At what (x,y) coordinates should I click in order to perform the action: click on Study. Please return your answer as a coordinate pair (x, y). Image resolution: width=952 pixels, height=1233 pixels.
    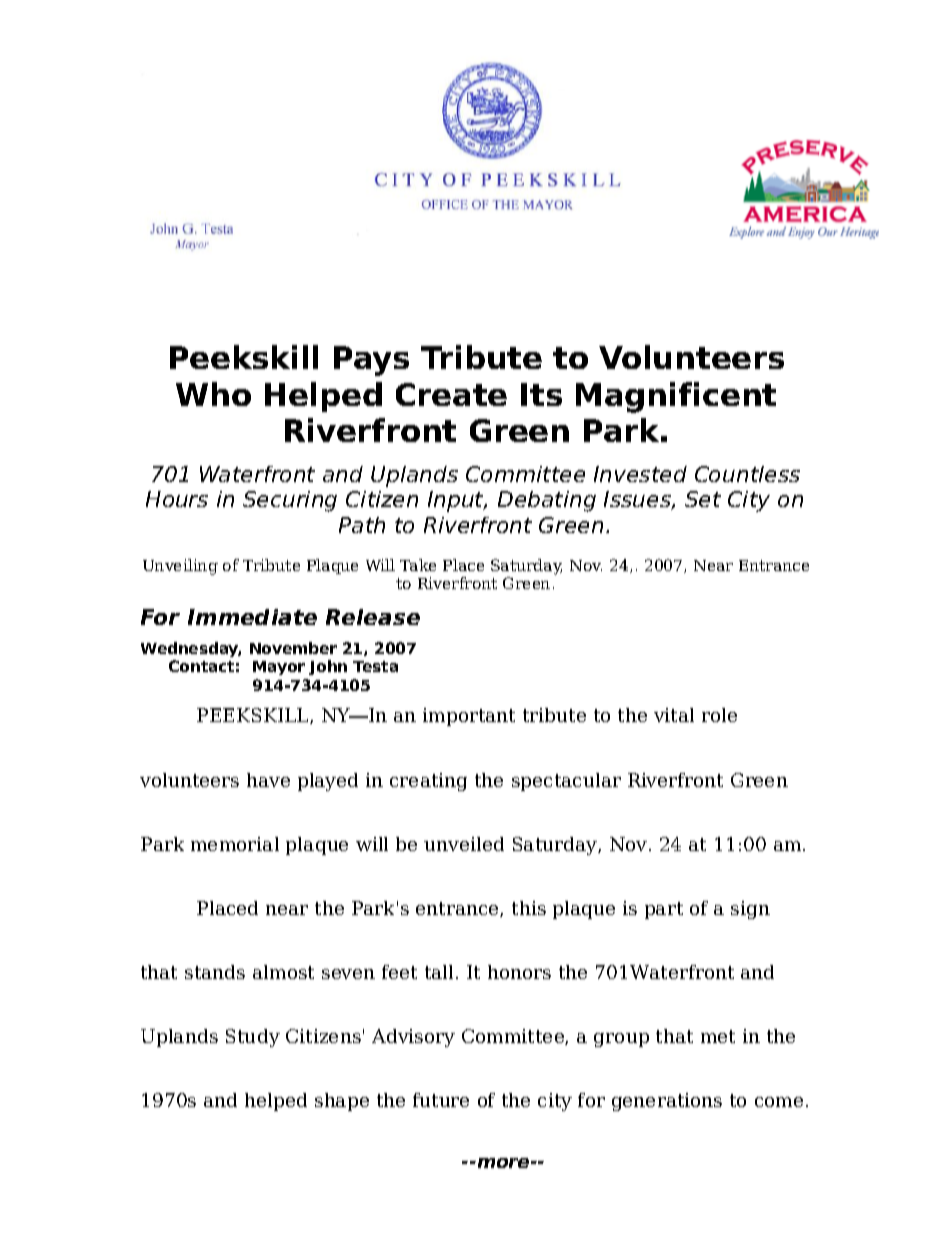
    Looking at the image, I should click on (253, 1038).
